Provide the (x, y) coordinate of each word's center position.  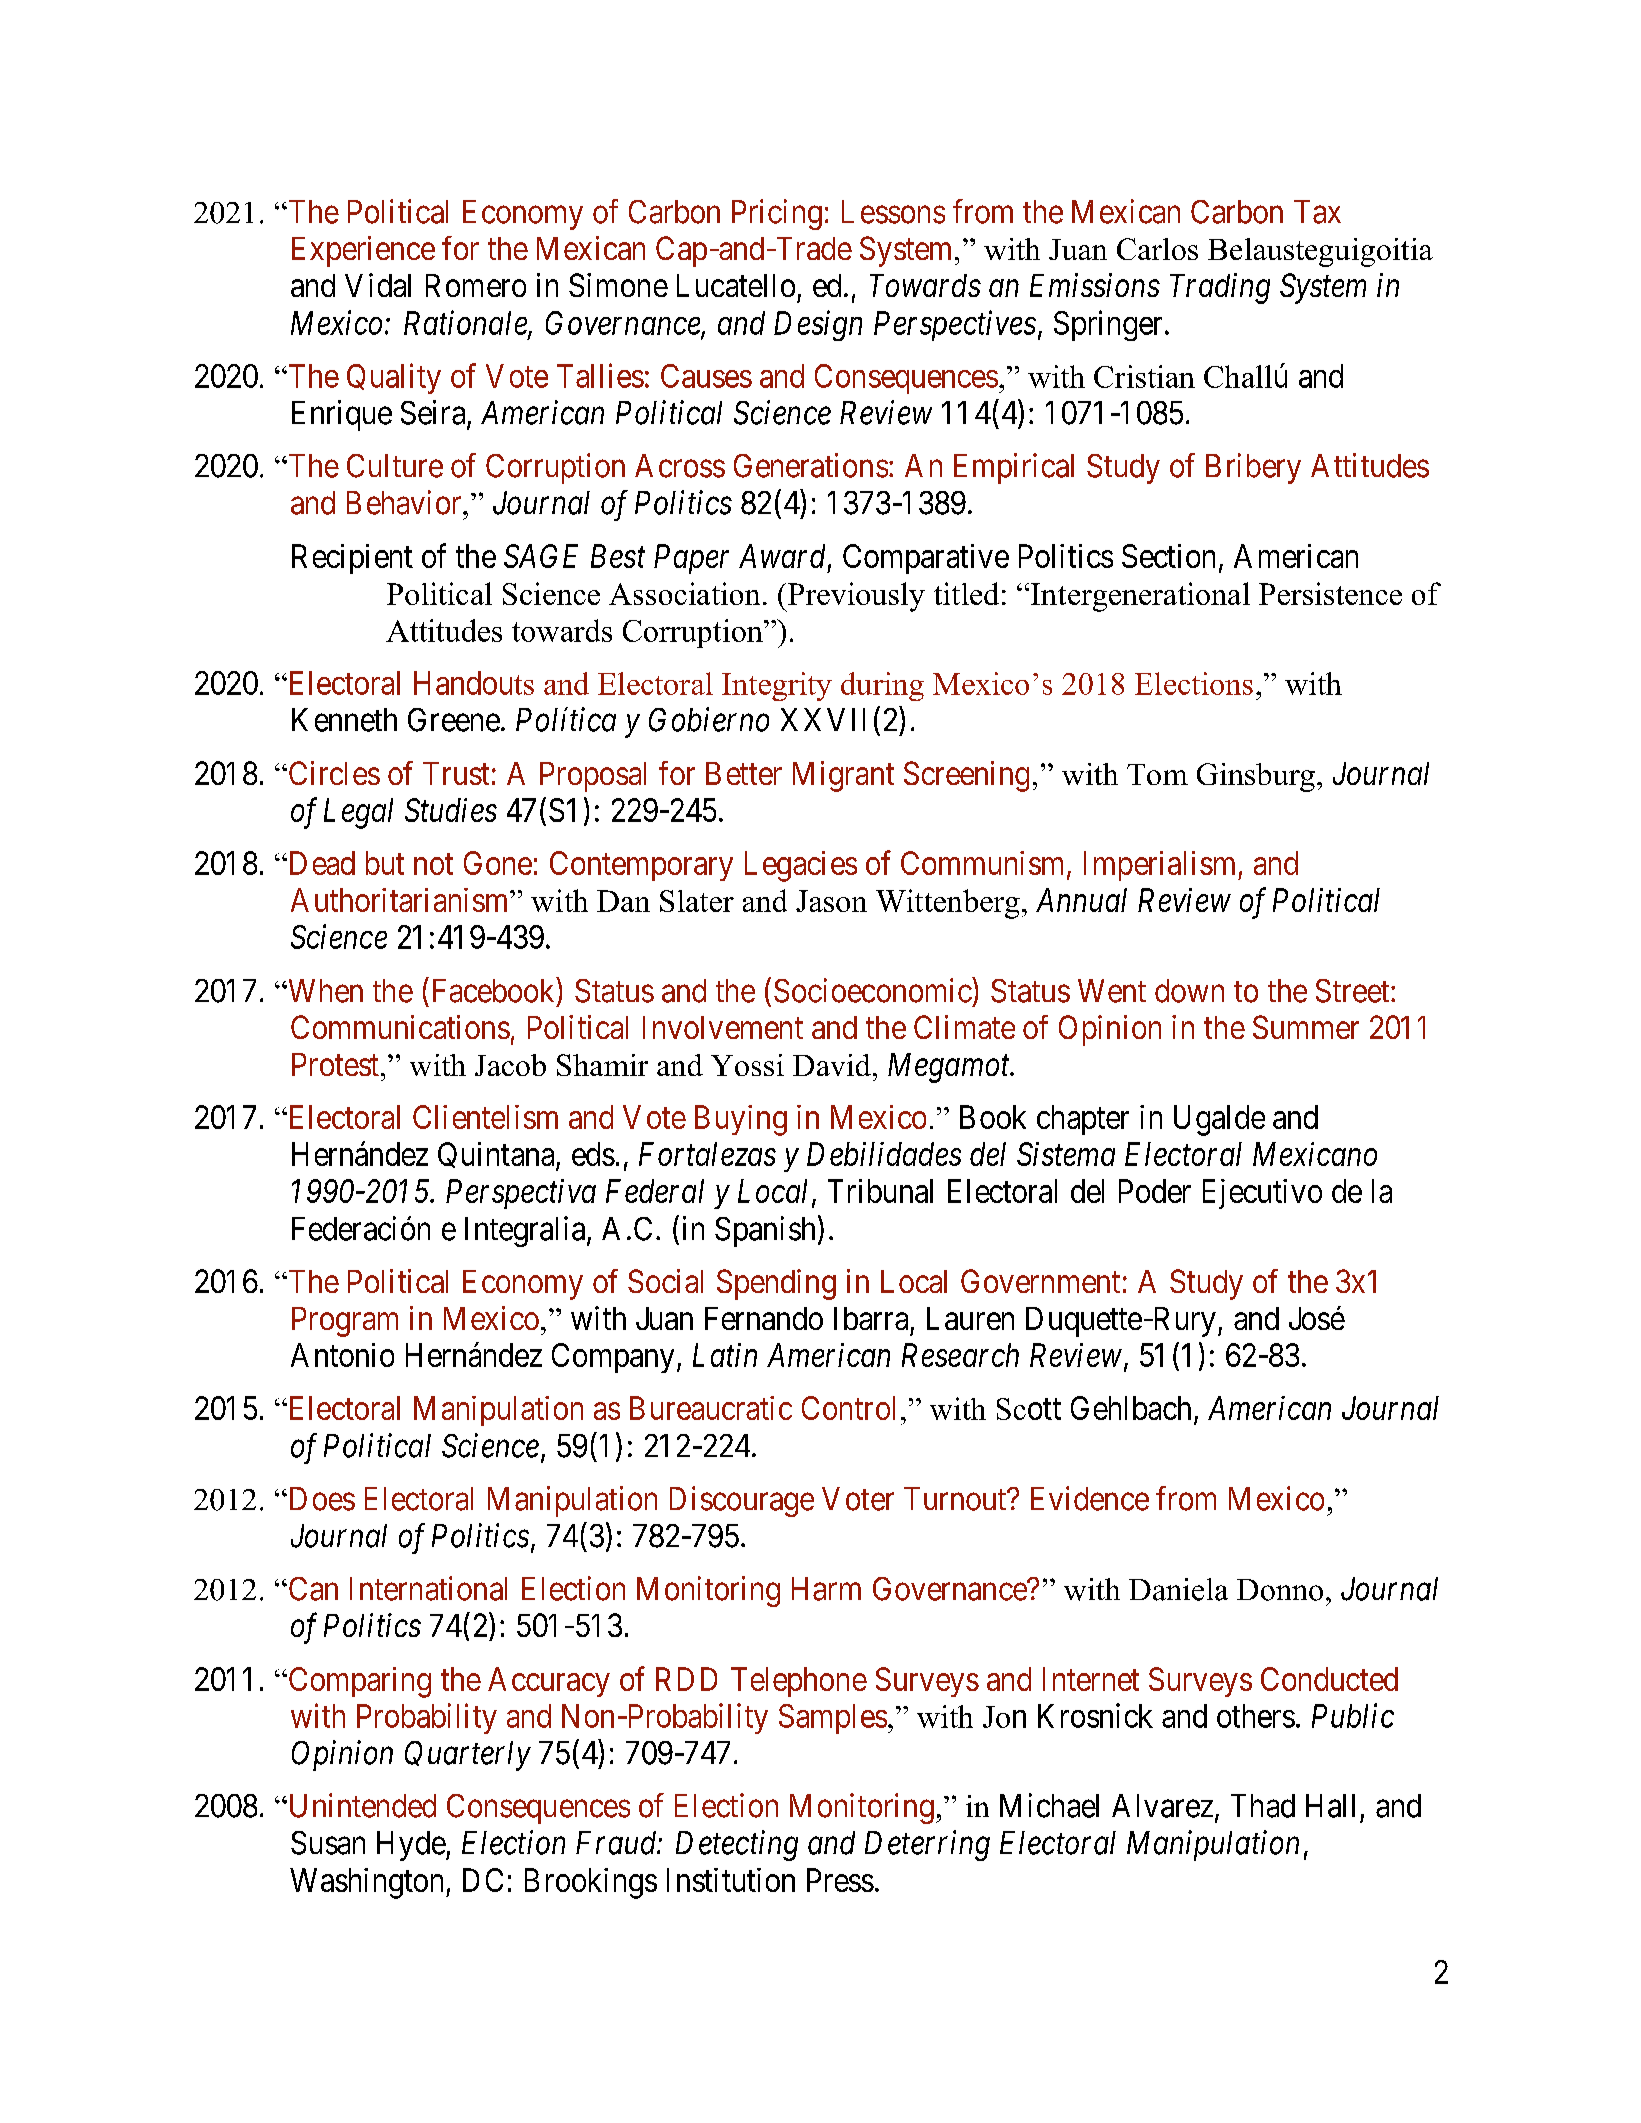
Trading (1220, 288)
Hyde (412, 1846)
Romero (476, 285)
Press (840, 1880)
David (832, 1065)
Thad (1263, 1806)
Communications (400, 1027)
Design (818, 326)
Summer (1306, 1027)
